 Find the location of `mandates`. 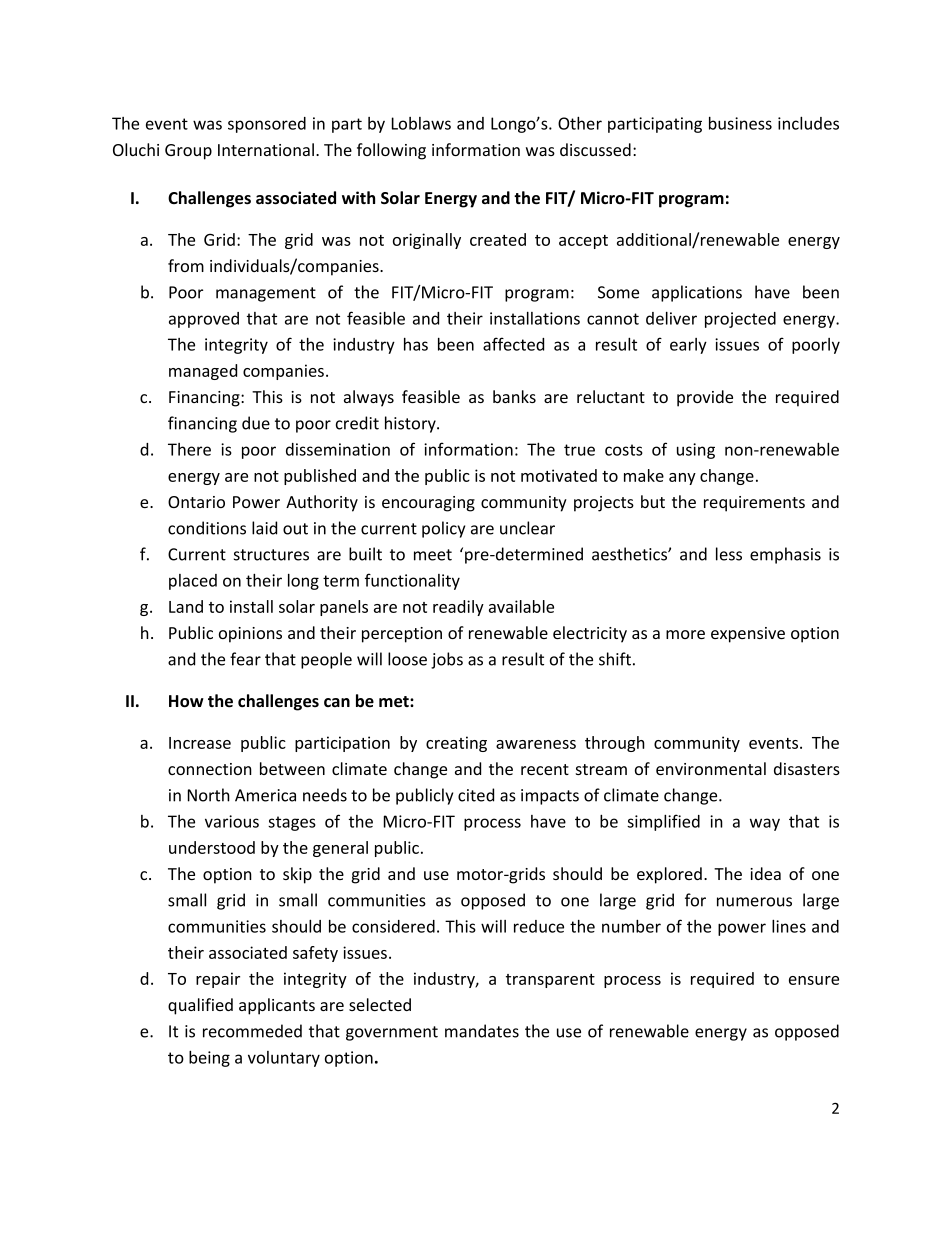

mandates is located at coordinates (482, 1031).
